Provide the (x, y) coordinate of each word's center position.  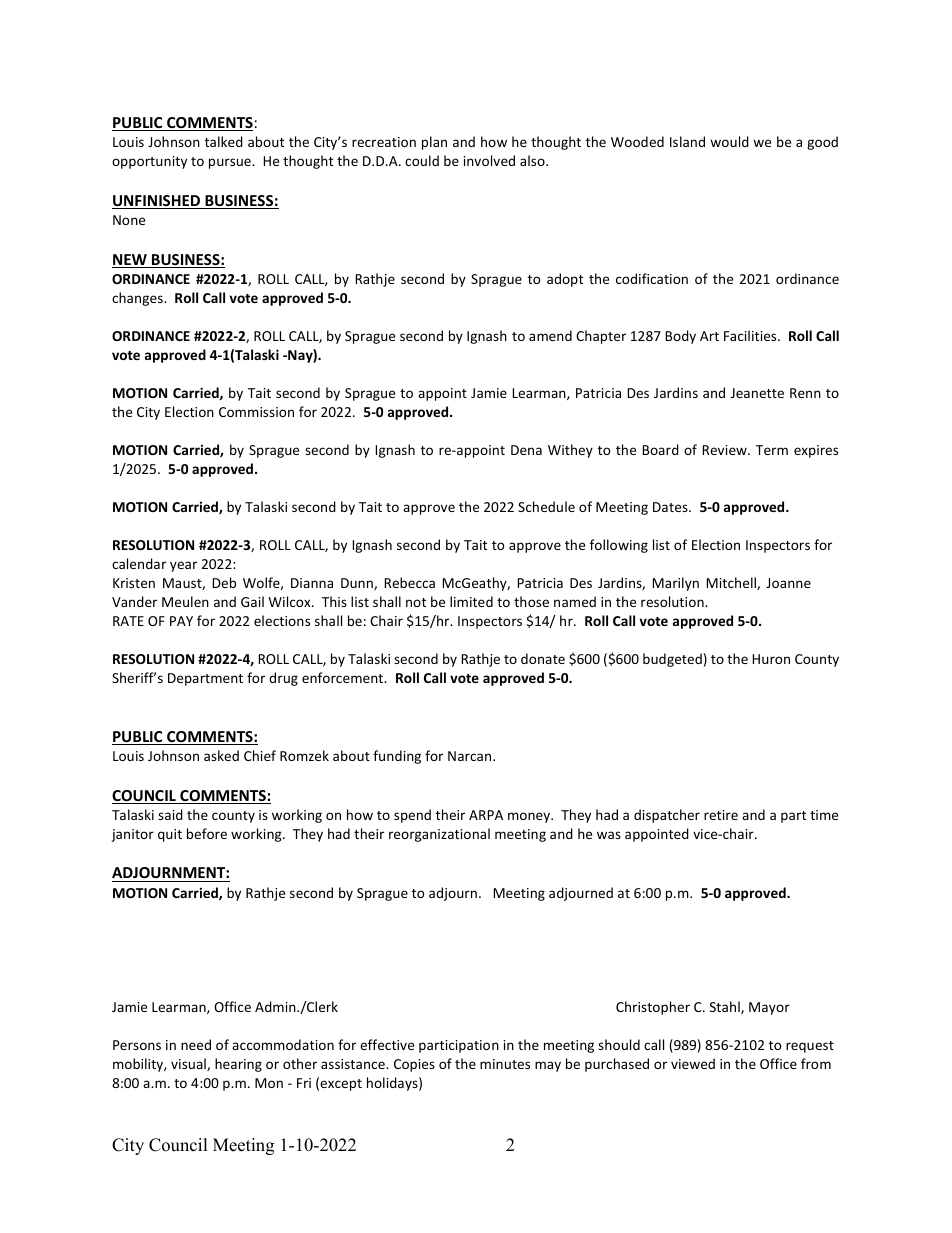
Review (726, 450)
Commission (256, 412)
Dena (526, 450)
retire (721, 815)
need (196, 1044)
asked (221, 755)
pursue (231, 163)
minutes (505, 1064)
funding (397, 757)
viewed (693, 1063)
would (729, 141)
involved (489, 160)
